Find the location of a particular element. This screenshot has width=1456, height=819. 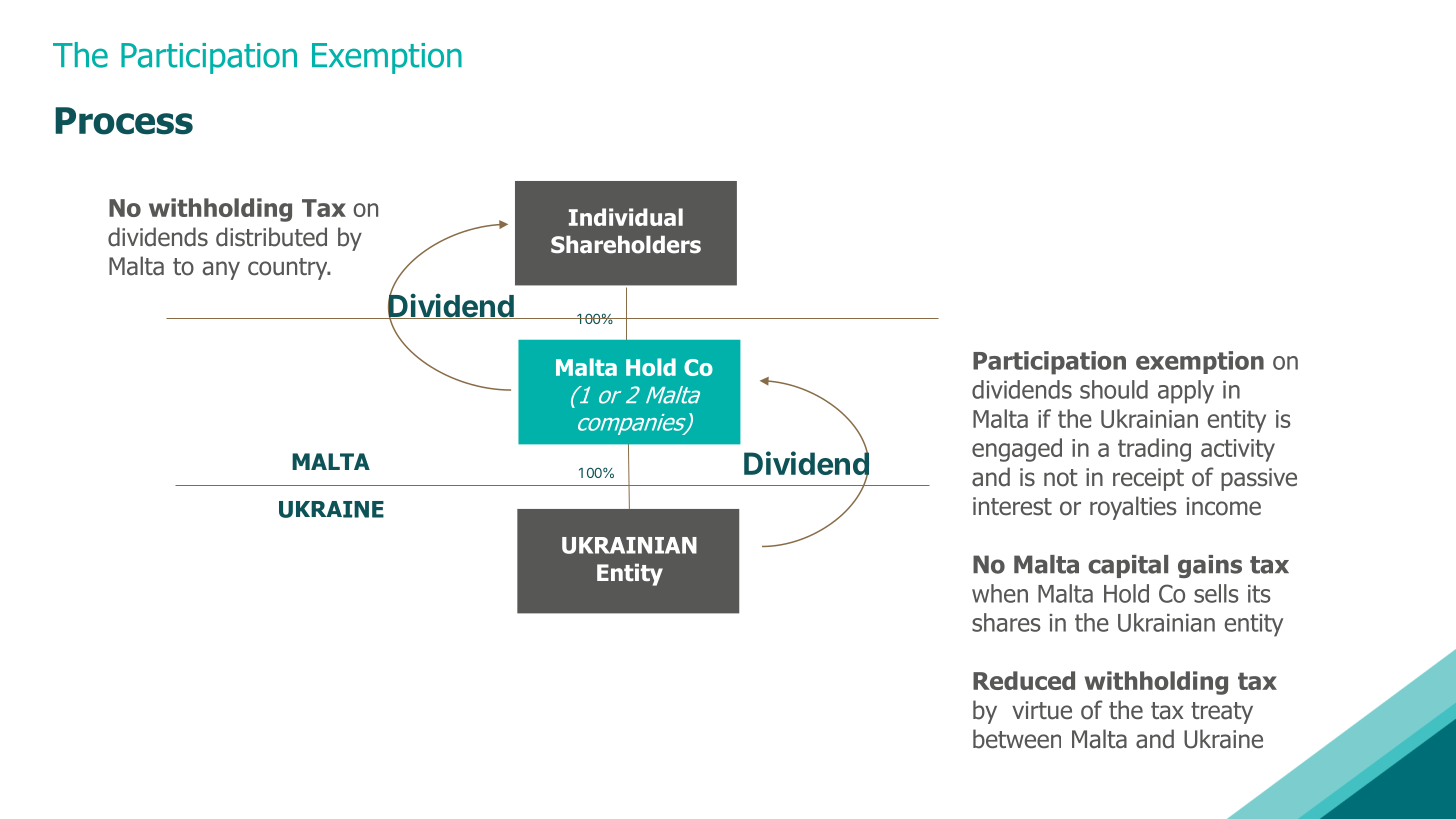

between is located at coordinates (1017, 739).
